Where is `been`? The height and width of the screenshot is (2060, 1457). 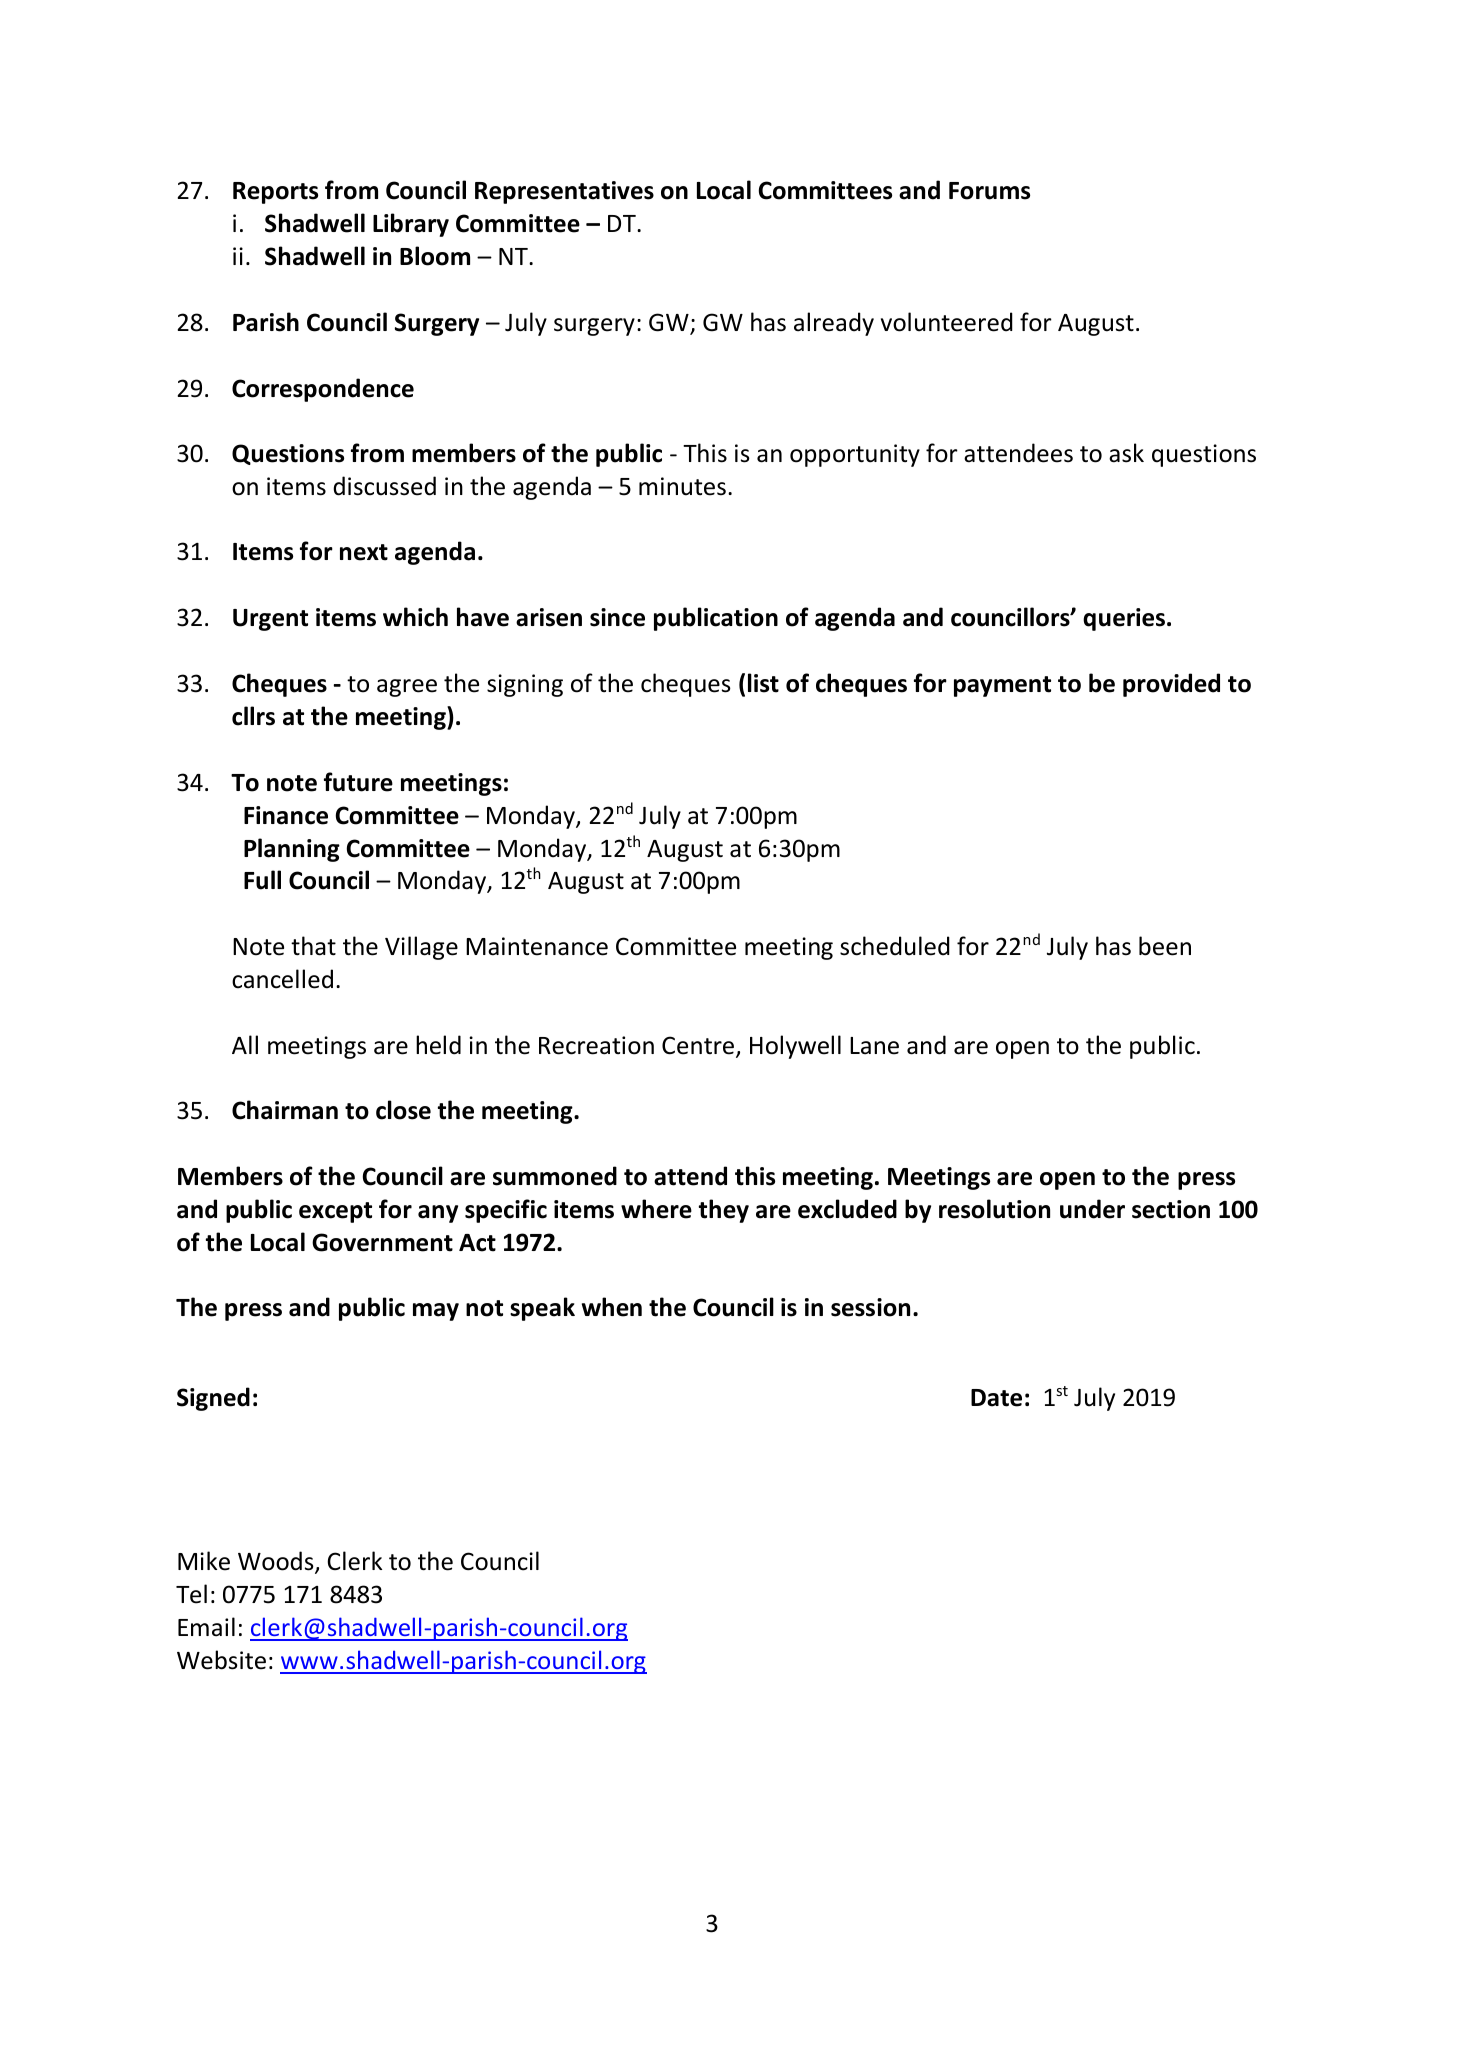
been is located at coordinates (1165, 946).
